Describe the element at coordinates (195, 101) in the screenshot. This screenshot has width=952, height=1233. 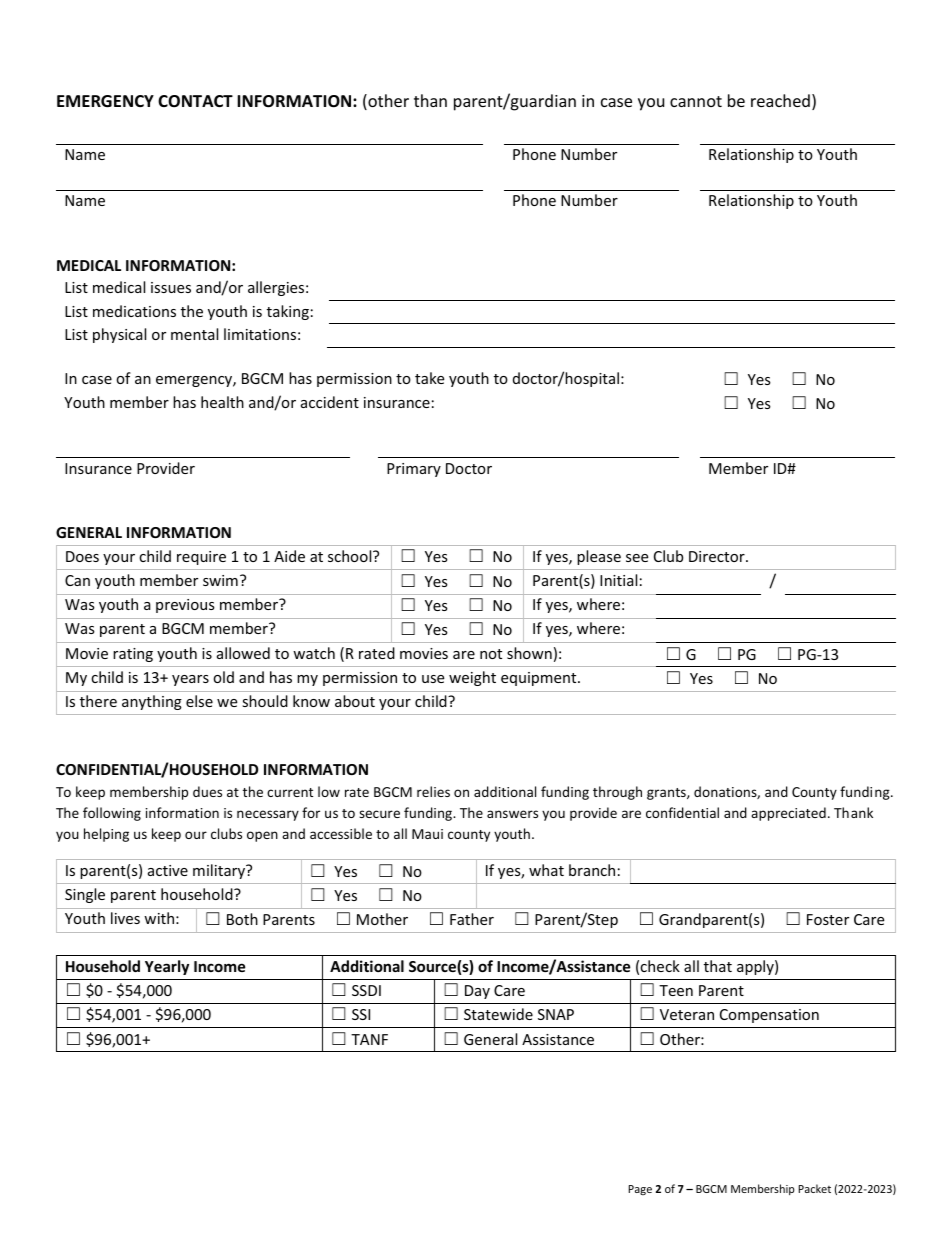
I see `CONTACT` at that location.
